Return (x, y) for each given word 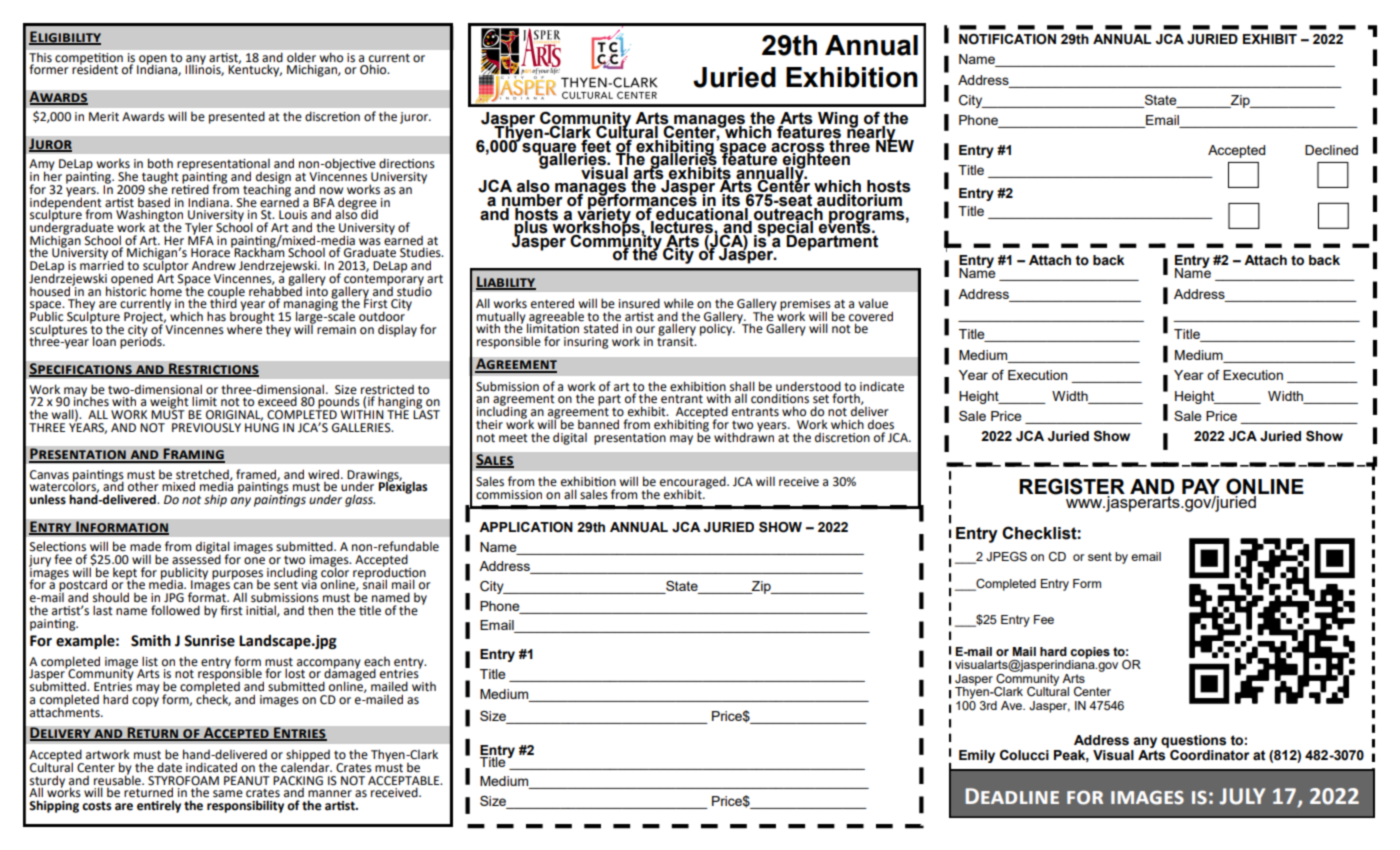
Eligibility (65, 38)
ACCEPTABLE (405, 781)
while (679, 303)
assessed (196, 558)
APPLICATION (526, 527)
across (798, 148)
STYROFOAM (183, 781)
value (873, 303)
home (166, 291)
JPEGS (1006, 557)
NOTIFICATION (1007, 39)
